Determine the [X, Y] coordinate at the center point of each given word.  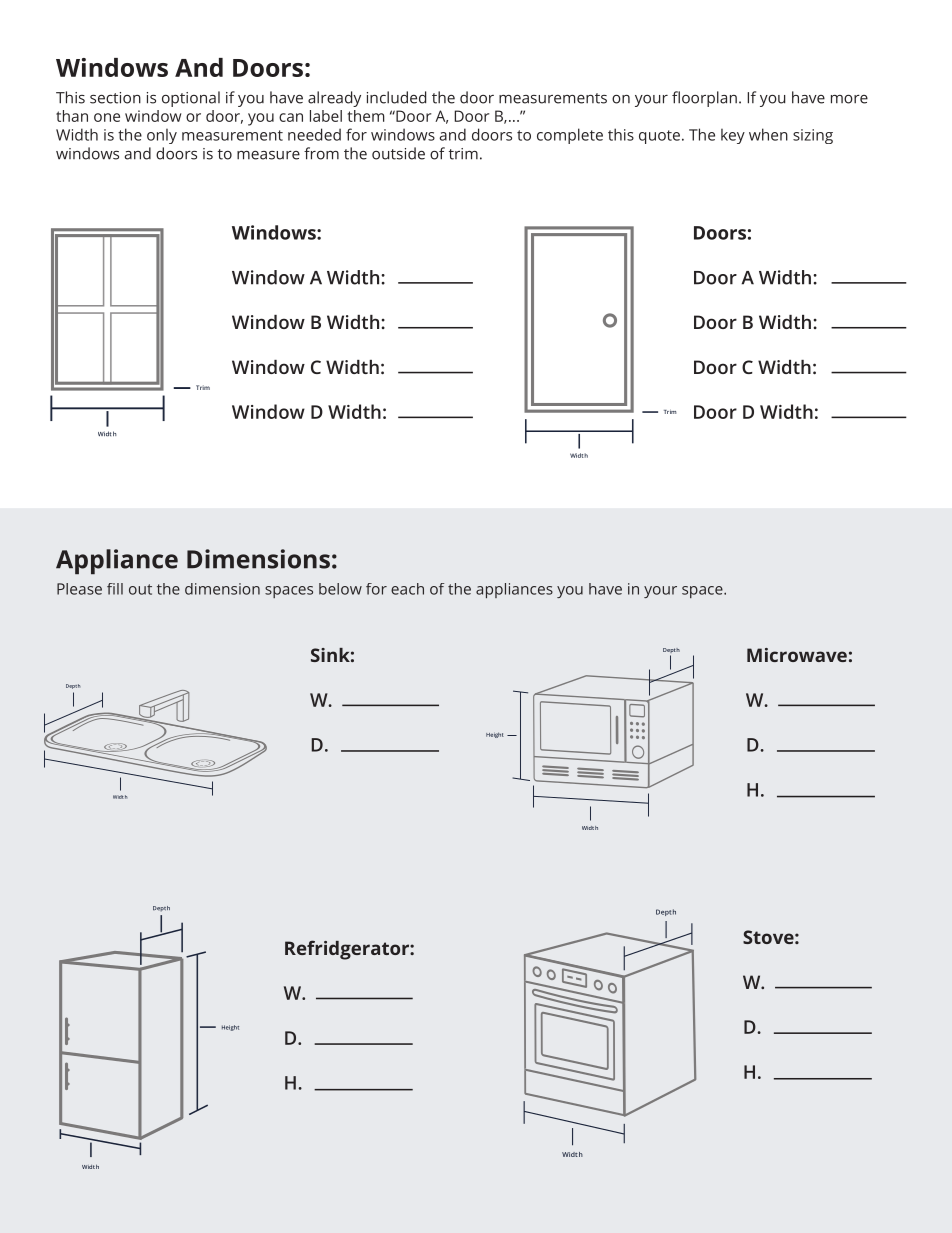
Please [79, 589]
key [733, 136]
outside [398, 153]
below [340, 589]
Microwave [797, 655]
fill [115, 589]
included [396, 97]
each [407, 589]
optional [191, 99]
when [768, 134]
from [321, 153]
